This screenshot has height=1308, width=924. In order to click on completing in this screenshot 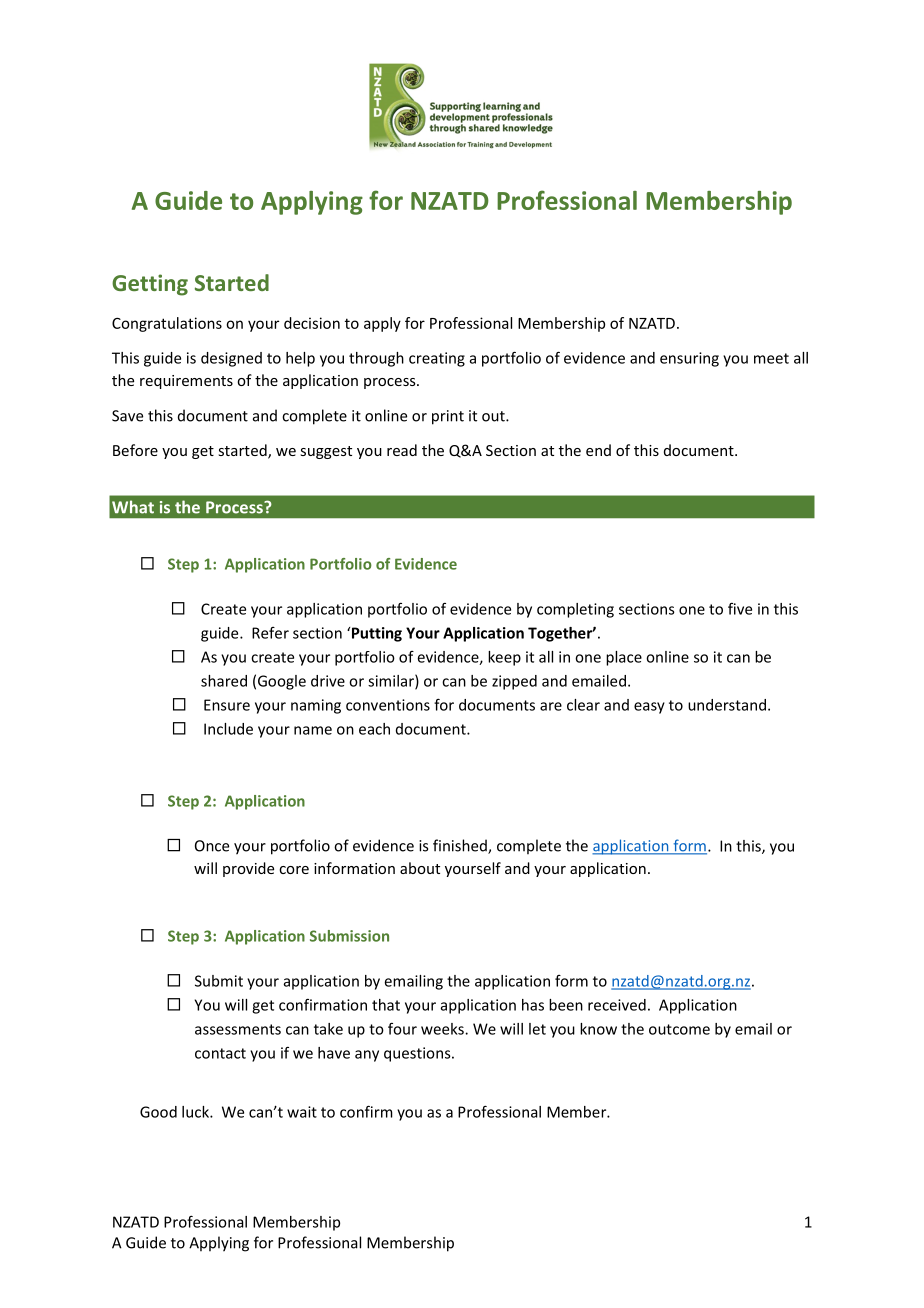, I will do `click(575, 610)`.
